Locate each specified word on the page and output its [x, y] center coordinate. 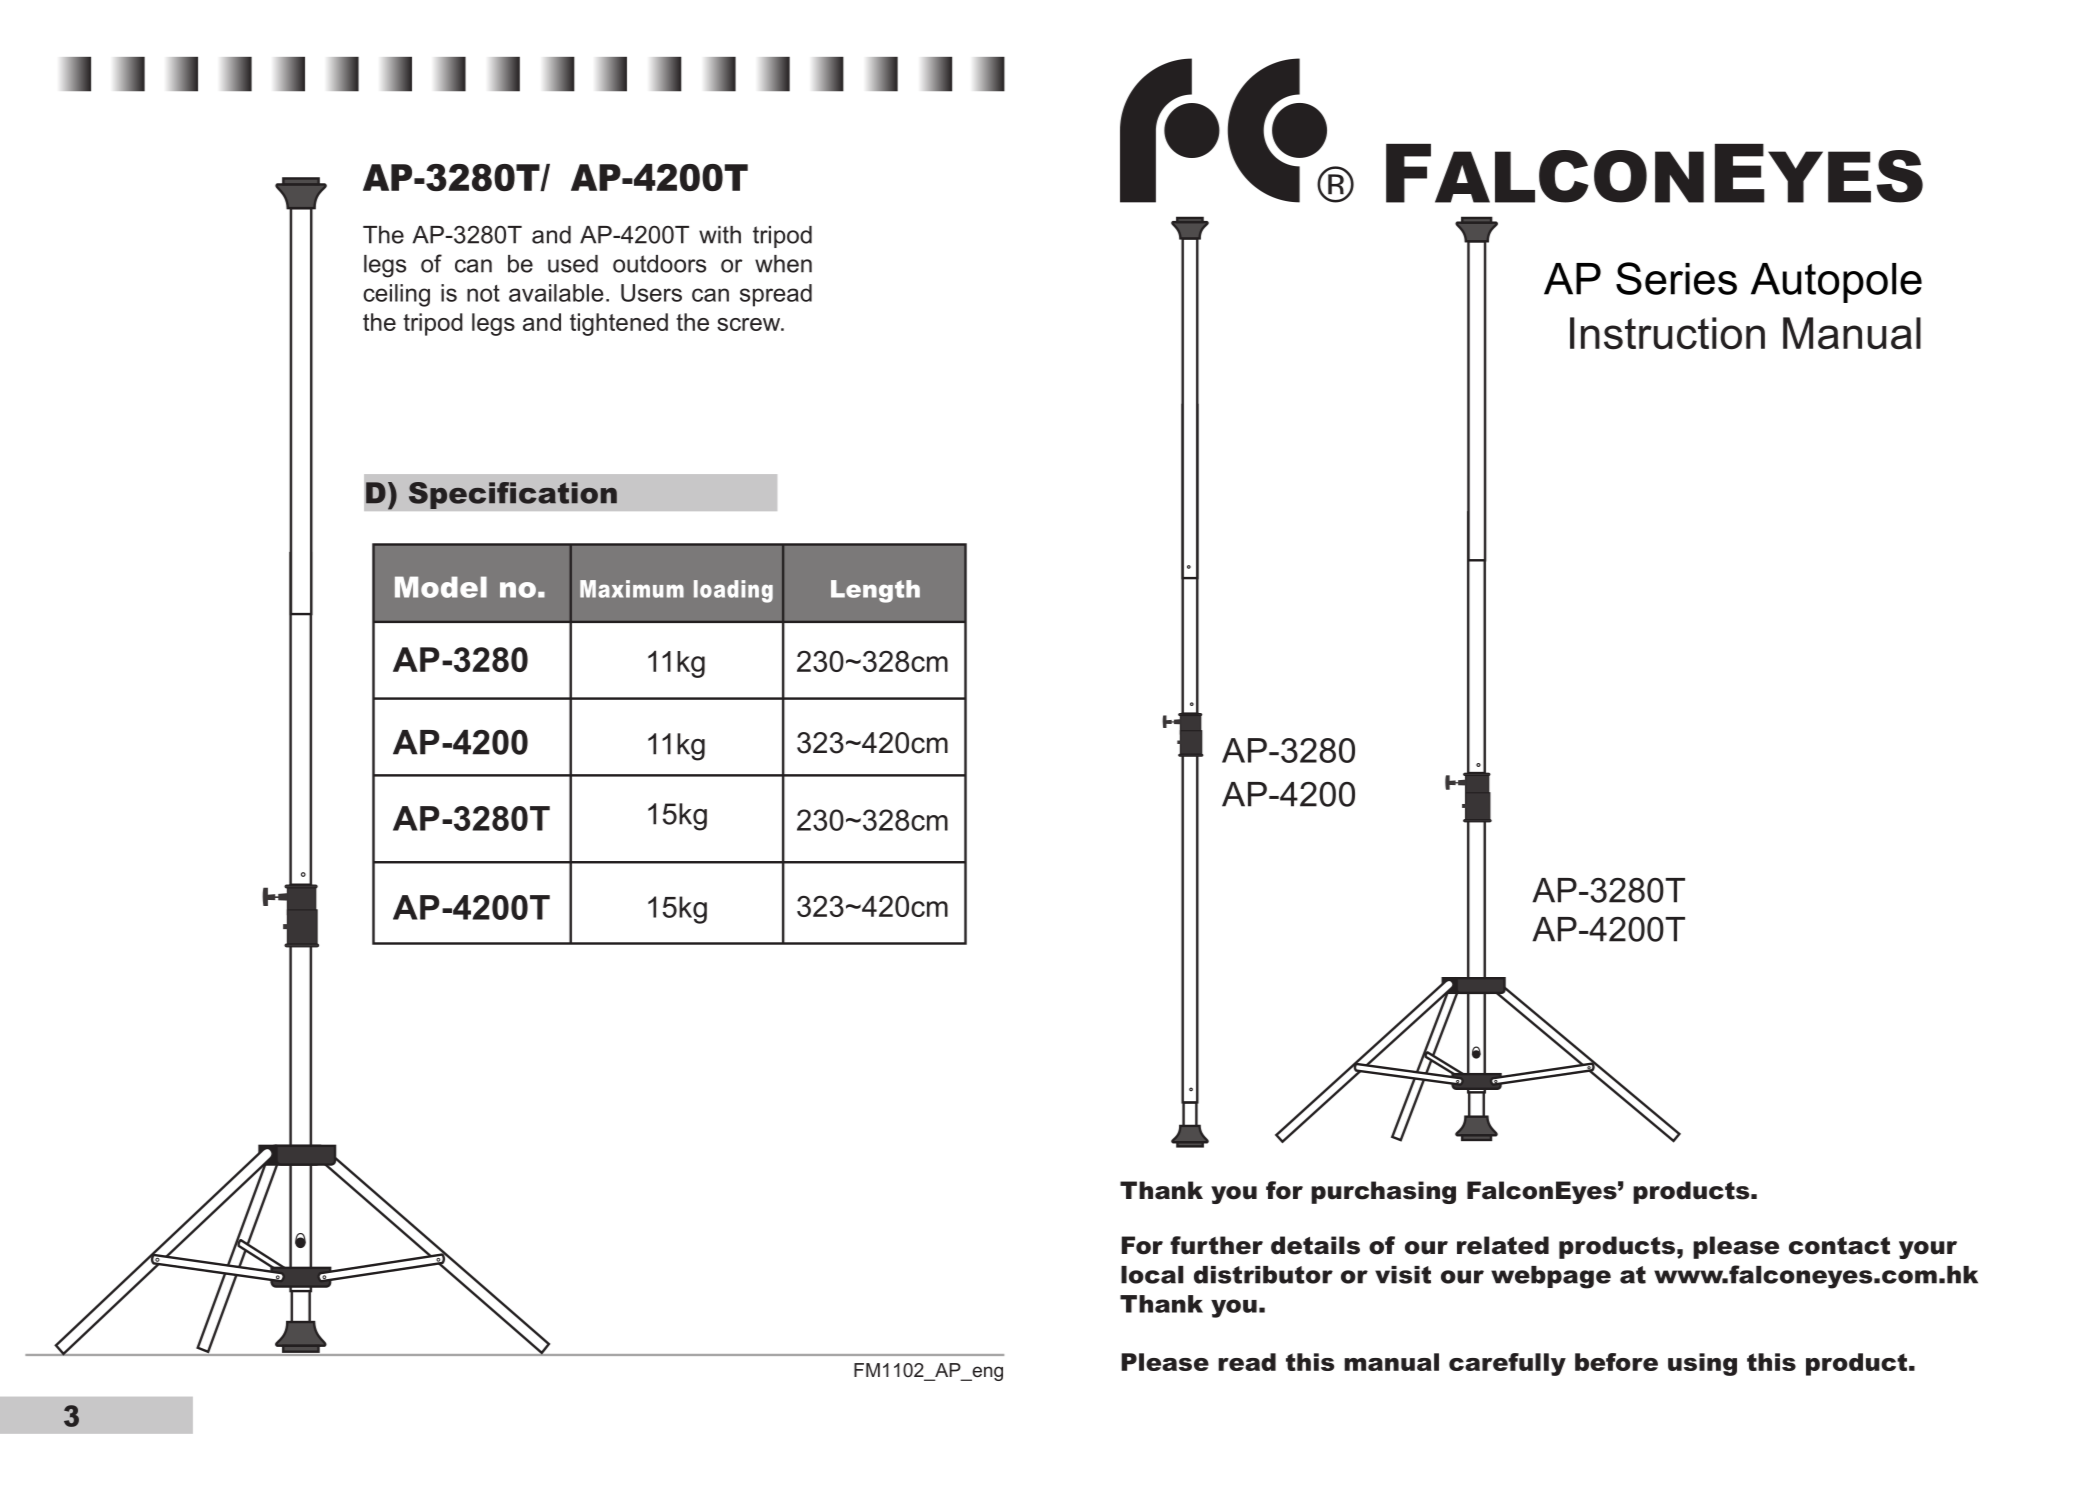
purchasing [1383, 1192]
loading [733, 591]
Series [1676, 278]
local [1152, 1275]
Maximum [632, 589]
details [1315, 1245]
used [573, 264]
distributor [1263, 1275]
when [783, 264]
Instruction [1667, 333]
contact [1839, 1246]
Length [875, 591]
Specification [513, 495]
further [1216, 1245]
